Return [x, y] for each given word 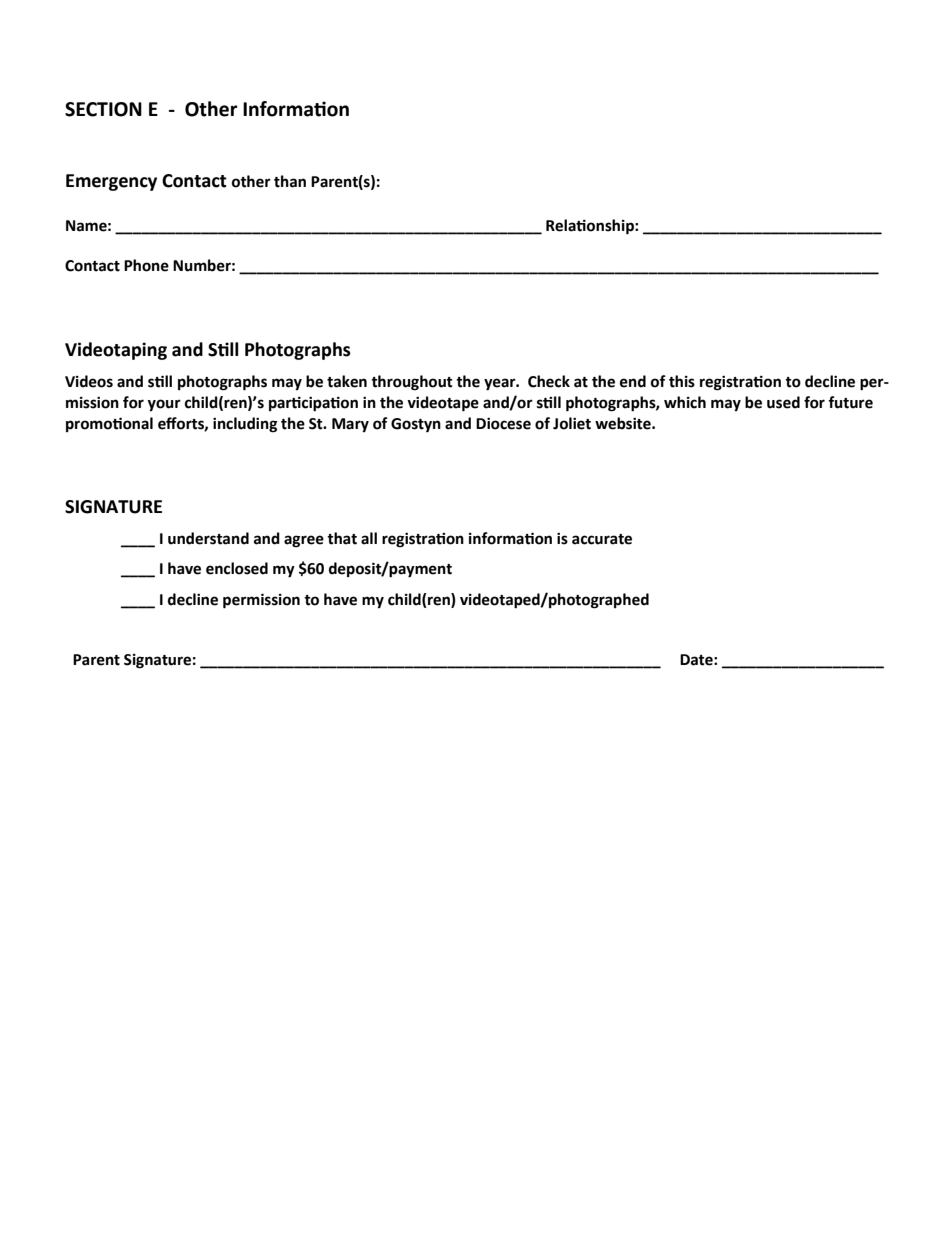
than [290, 181]
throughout [412, 383]
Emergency [111, 182]
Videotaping [116, 351]
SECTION [103, 109]
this [682, 381]
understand [208, 538]
